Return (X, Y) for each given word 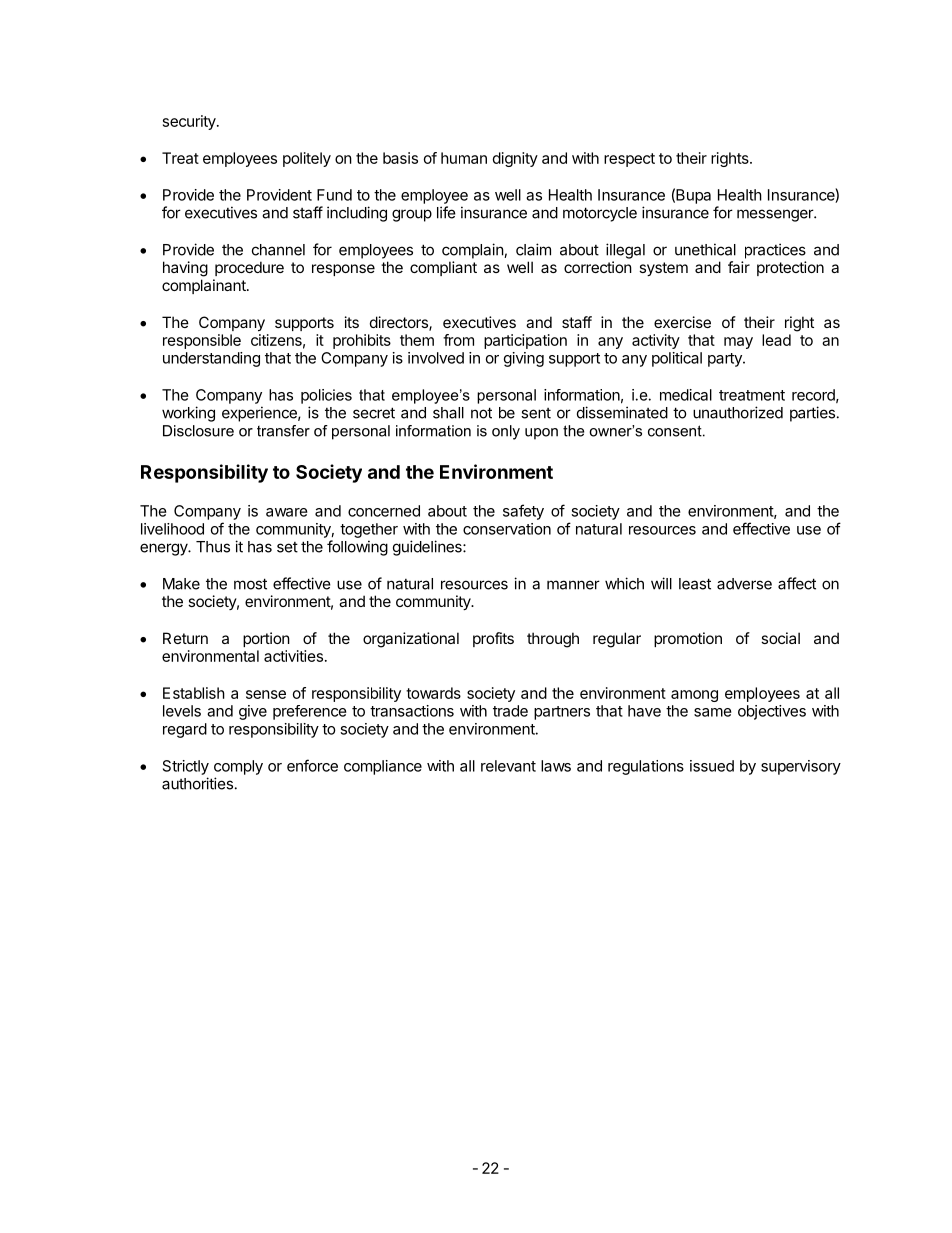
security (190, 122)
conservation (507, 529)
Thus (213, 547)
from (458, 340)
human (464, 158)
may (738, 343)
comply (238, 767)
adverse (744, 584)
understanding (211, 359)
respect (629, 160)
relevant (508, 766)
